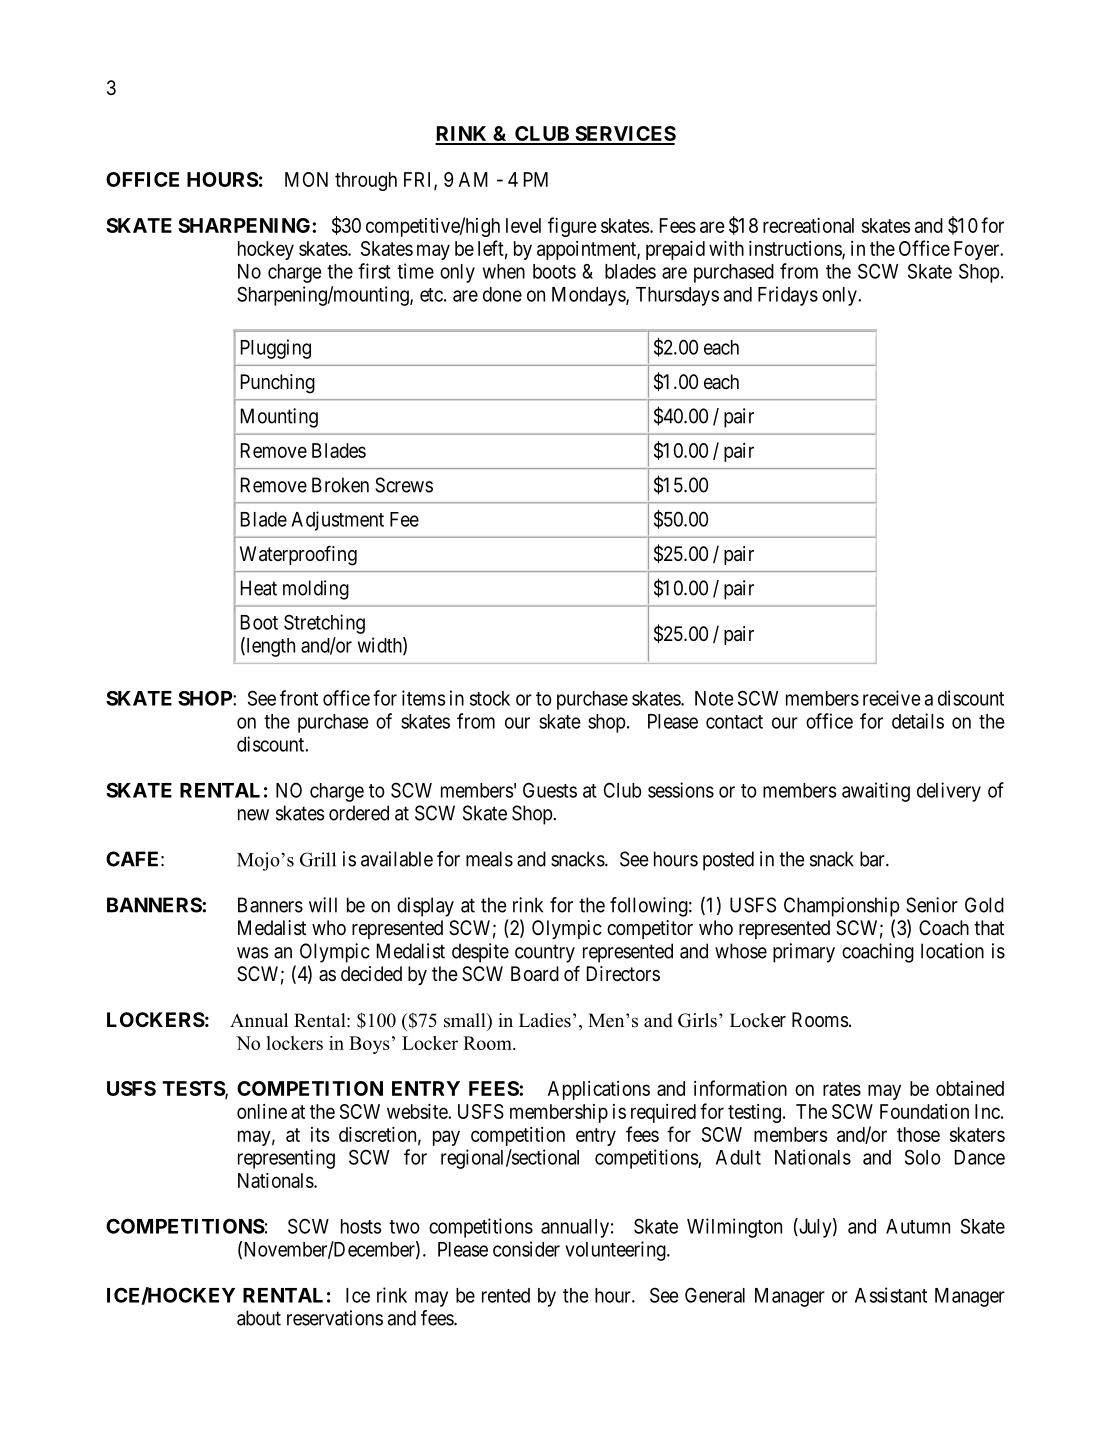 The width and height of the screenshot is (1110, 1437). What do you see at coordinates (650, 929) in the screenshot?
I see `competitor` at bounding box center [650, 929].
